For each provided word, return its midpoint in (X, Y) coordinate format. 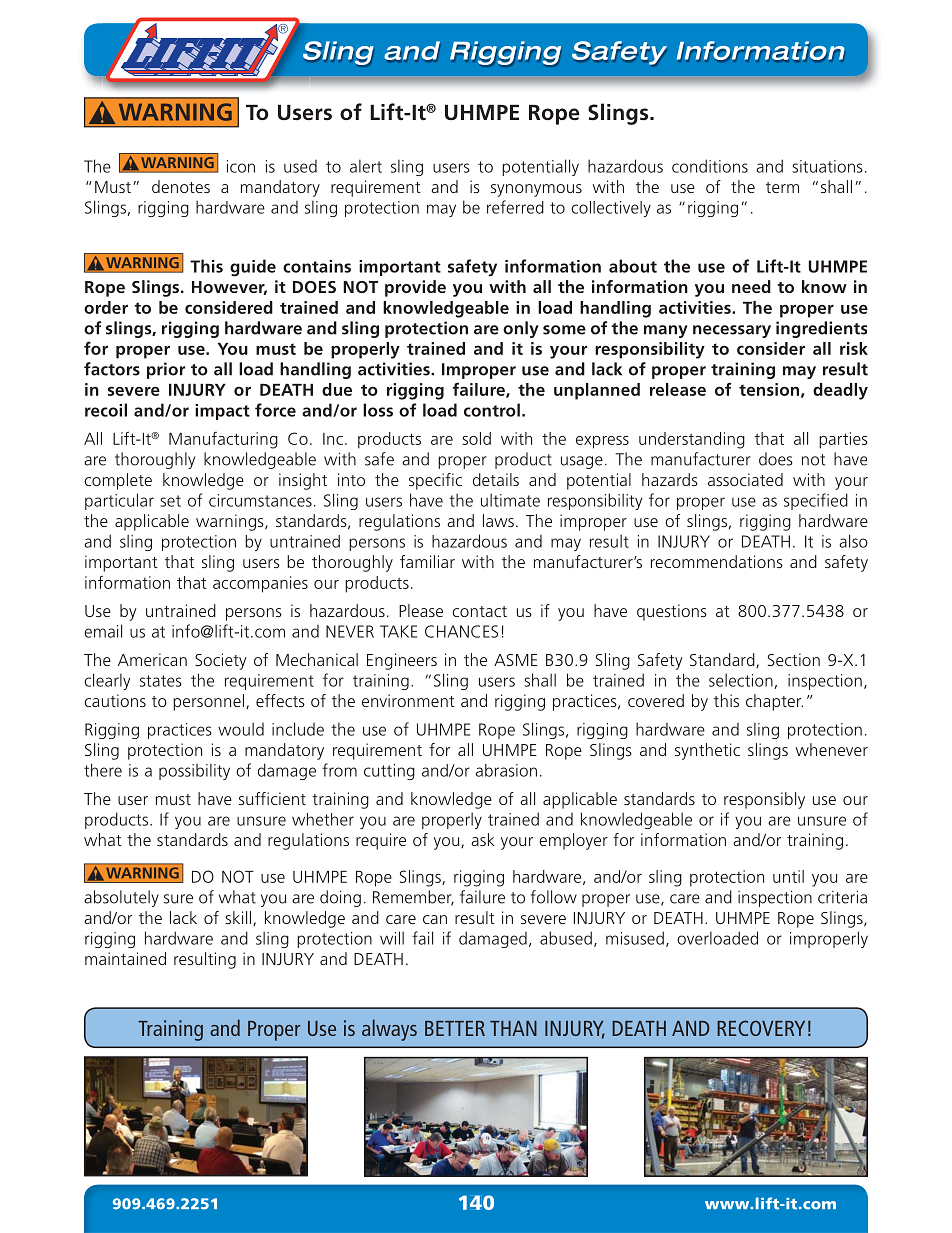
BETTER (455, 1028)
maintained (125, 958)
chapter (774, 702)
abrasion (506, 770)
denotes (181, 186)
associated (745, 479)
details (496, 479)
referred (515, 207)
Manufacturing (223, 440)
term (782, 187)
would (241, 729)
